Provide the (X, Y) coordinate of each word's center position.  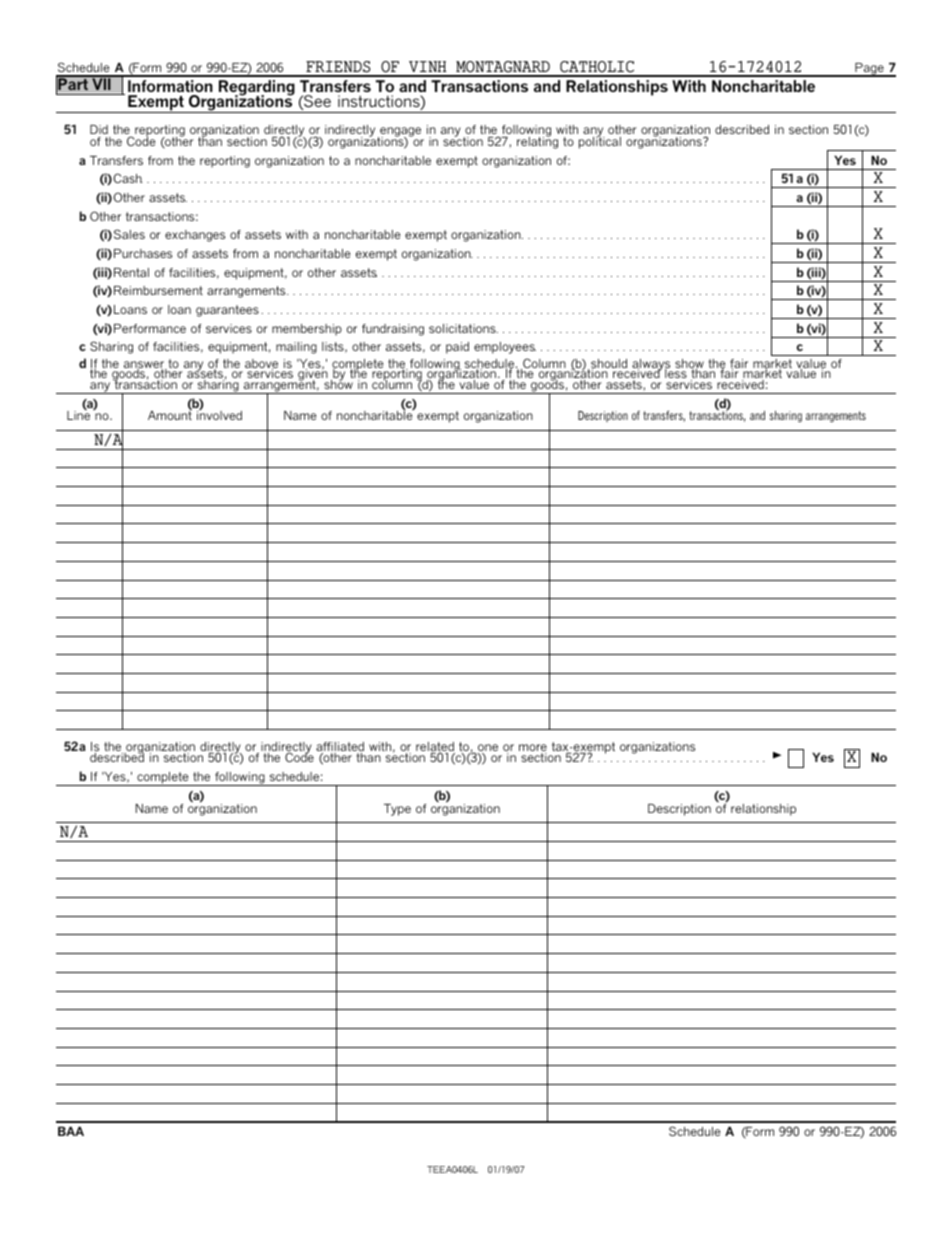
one (488, 749)
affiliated (340, 748)
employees (505, 348)
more (533, 749)
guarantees (227, 311)
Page (869, 70)
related (435, 748)
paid (457, 348)
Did (99, 129)
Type (397, 810)
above (261, 364)
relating (537, 142)
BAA (71, 1131)
